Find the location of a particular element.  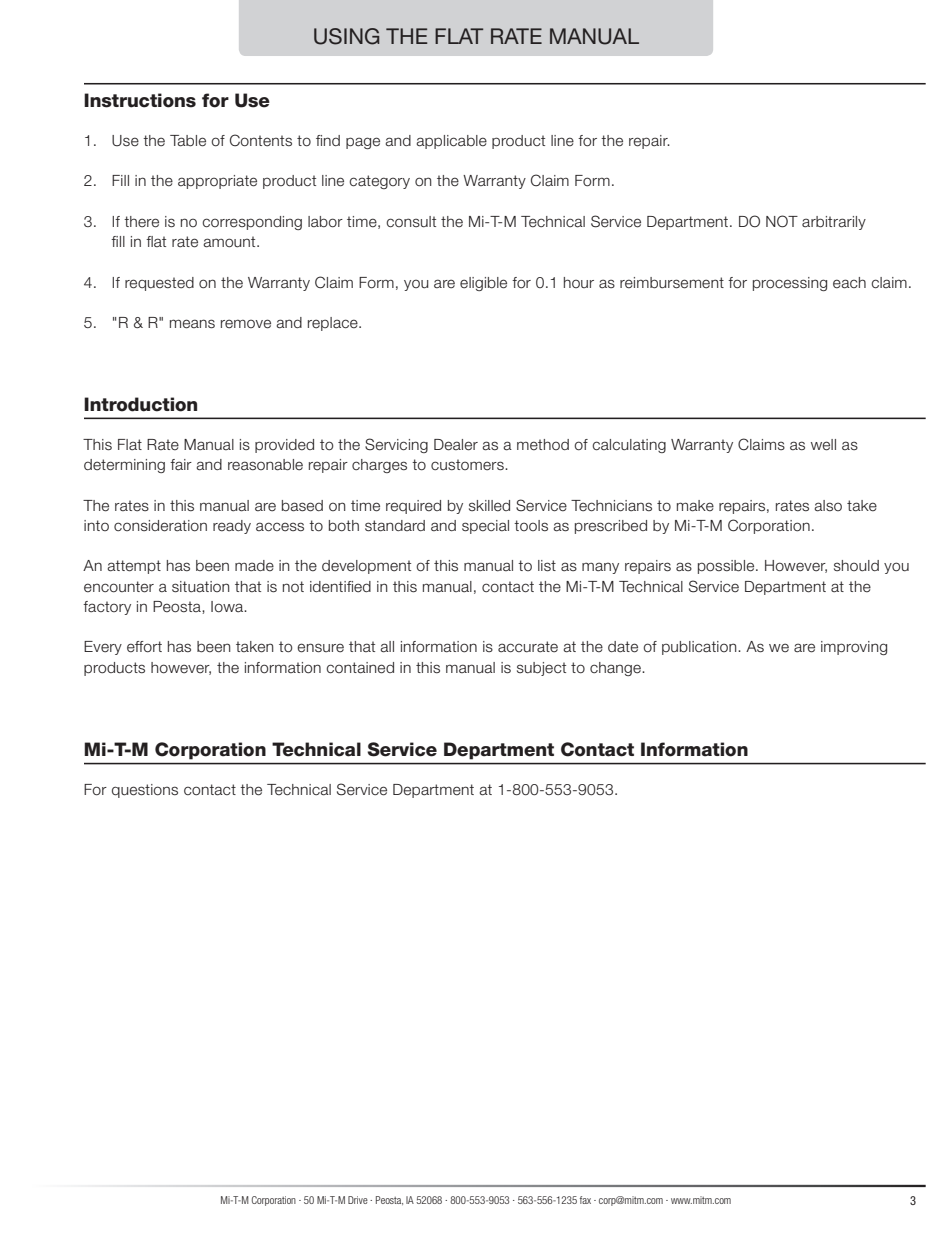

subject is located at coordinates (541, 669).
